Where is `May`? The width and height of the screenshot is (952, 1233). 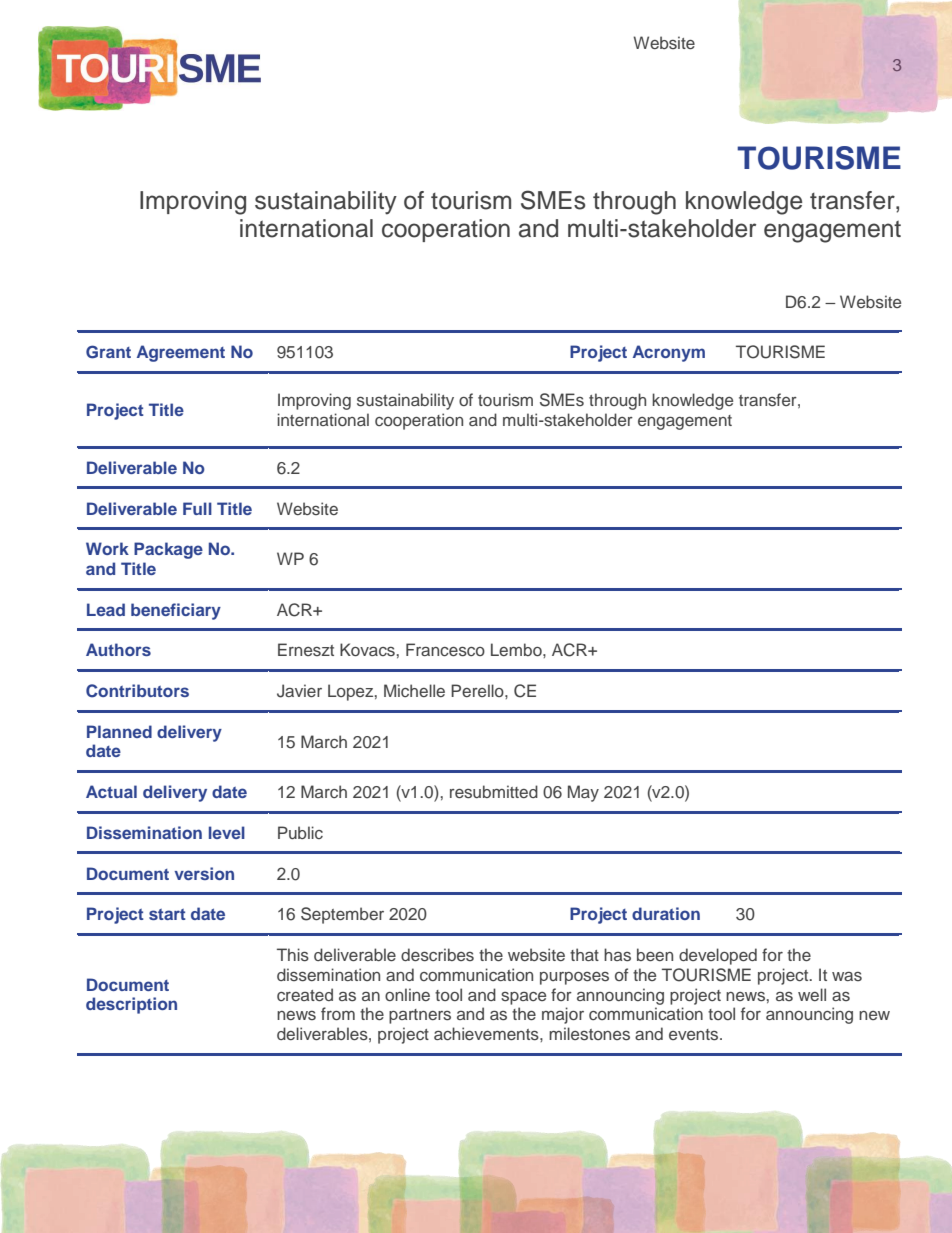 May is located at coordinates (583, 793).
